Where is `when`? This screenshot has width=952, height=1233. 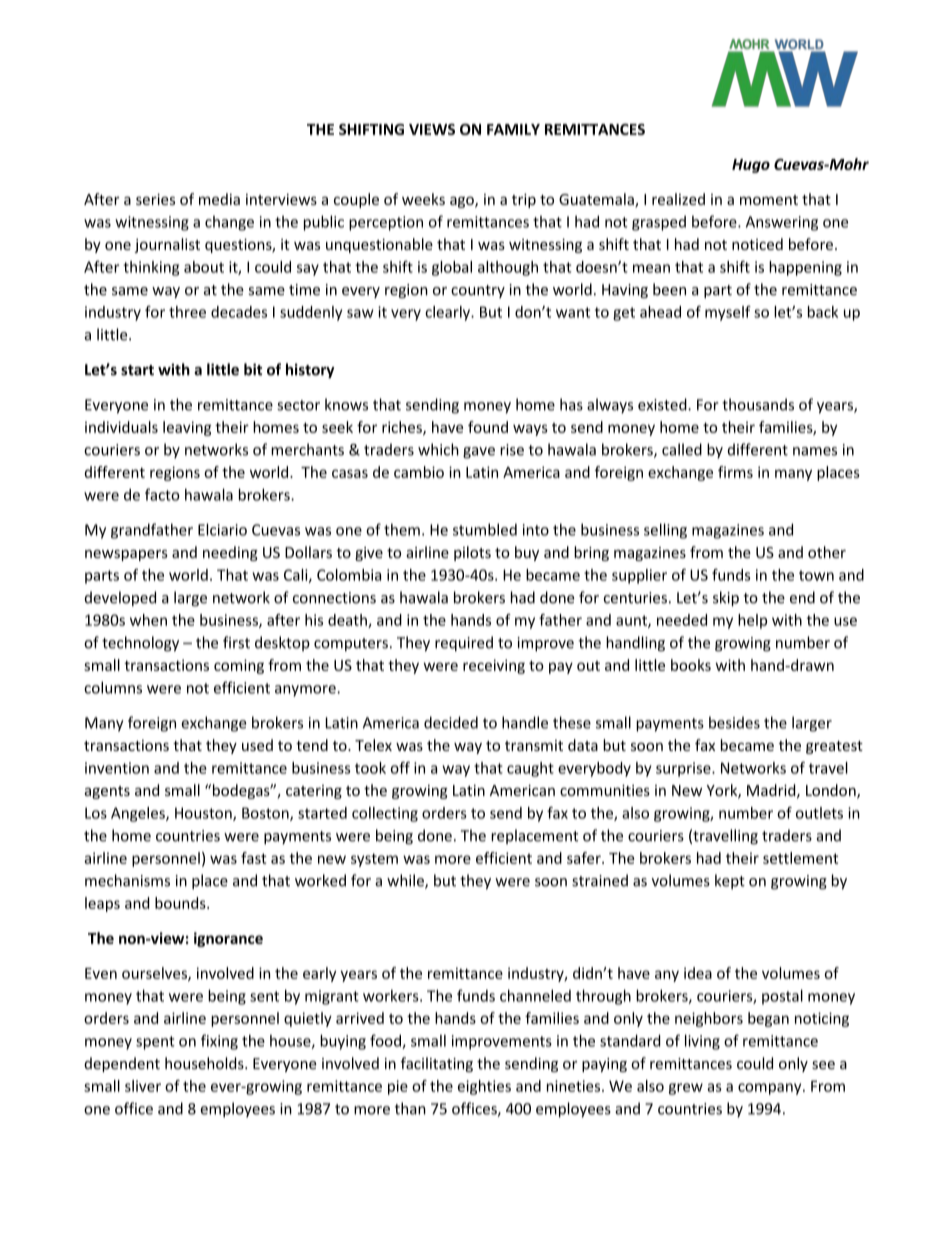 when is located at coordinates (148, 620).
